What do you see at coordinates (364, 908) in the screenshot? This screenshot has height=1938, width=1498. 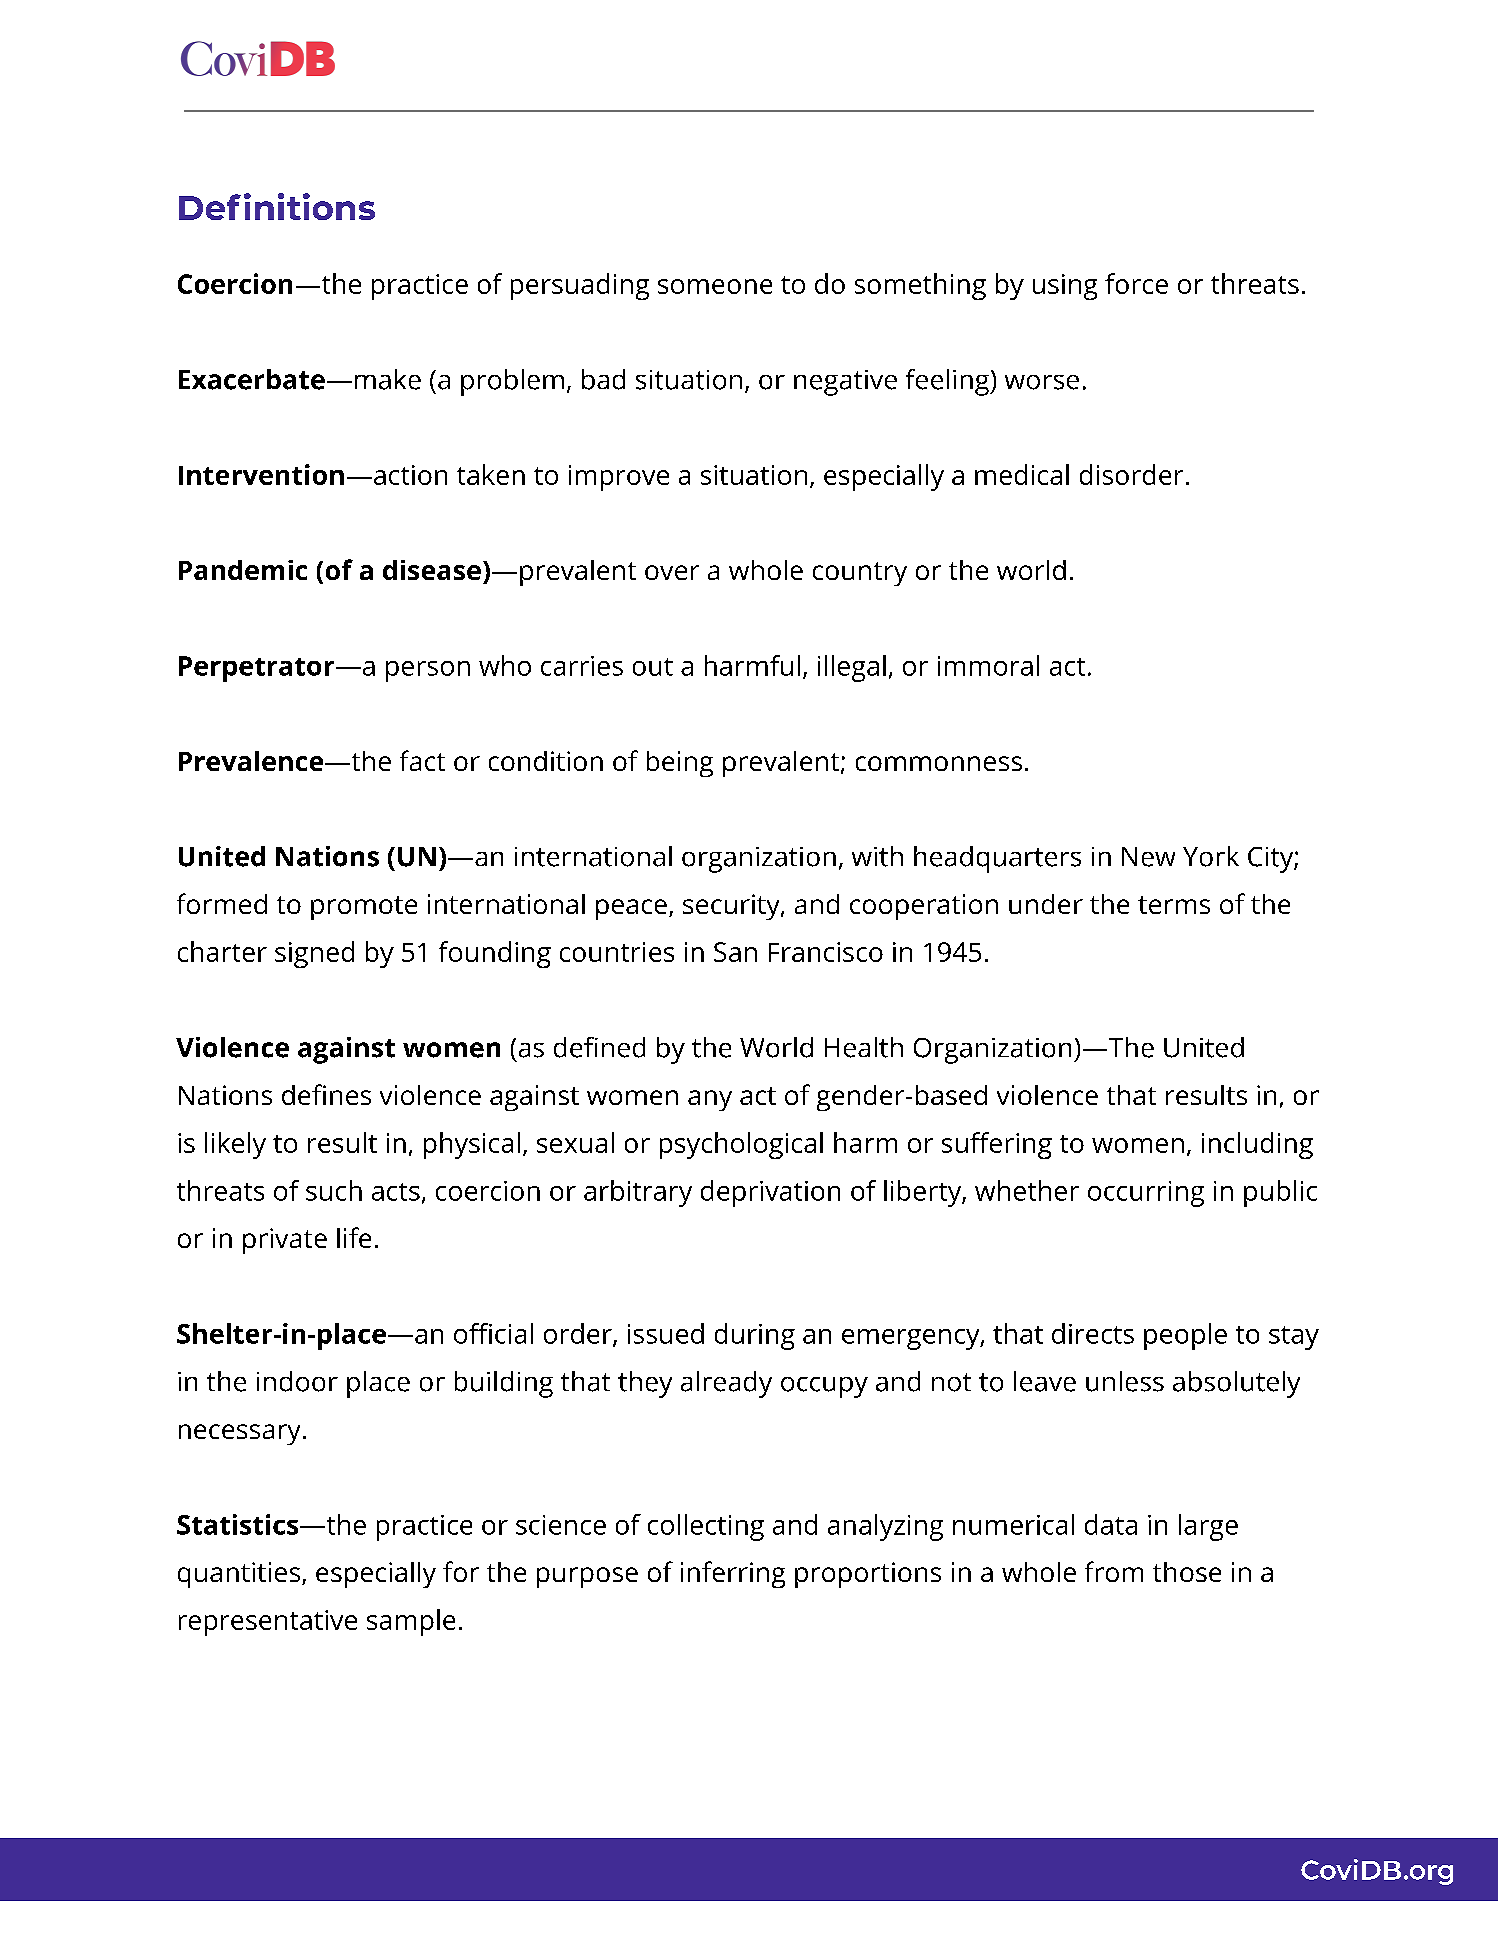 I see `promote` at bounding box center [364, 908].
